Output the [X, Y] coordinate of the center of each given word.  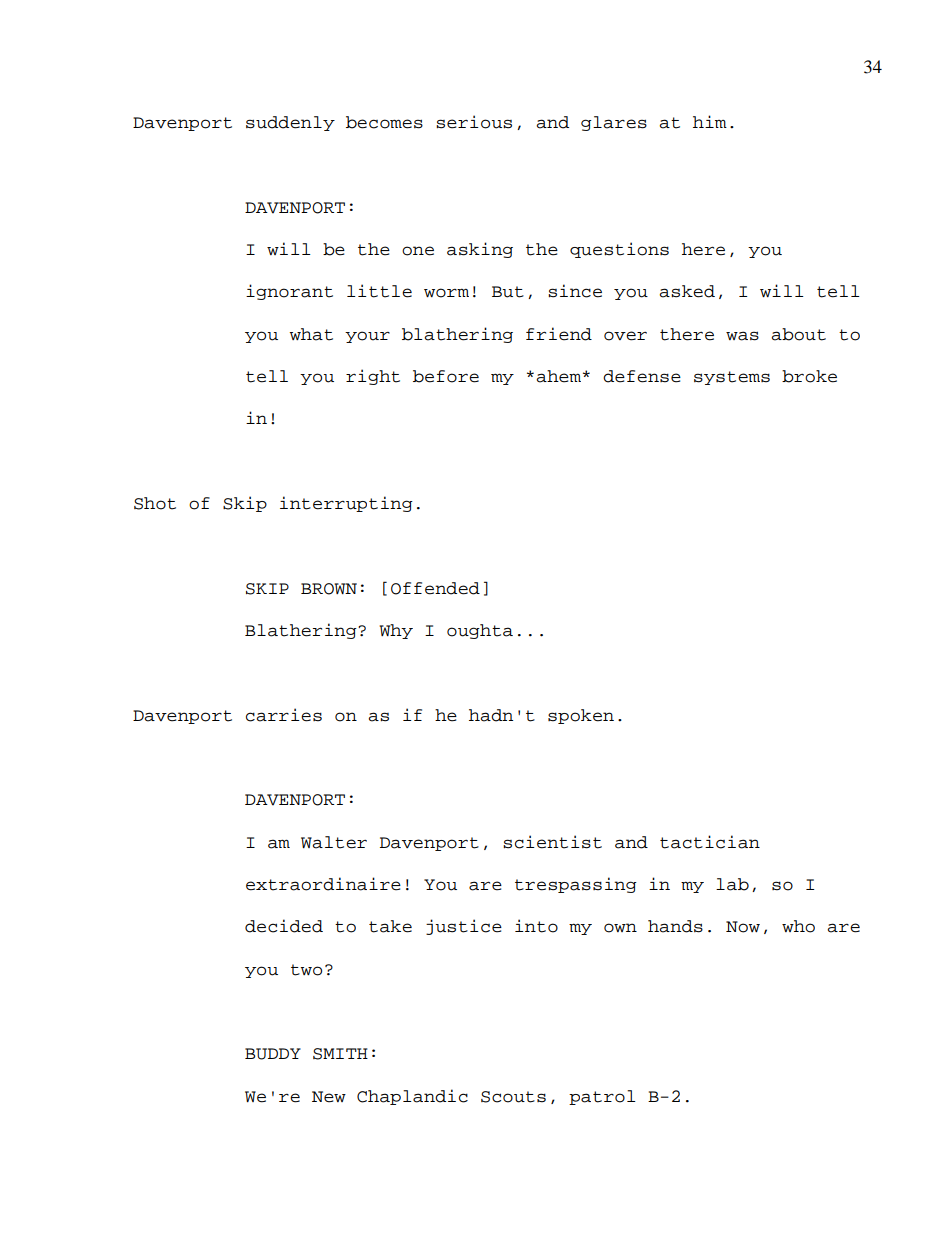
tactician [710, 842]
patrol [602, 1097]
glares [614, 123]
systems [732, 378]
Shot [155, 503]
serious [474, 122]
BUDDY [273, 1054]
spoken [581, 716]
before [446, 376]
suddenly [290, 123]
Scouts [513, 1097]
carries [284, 715]
